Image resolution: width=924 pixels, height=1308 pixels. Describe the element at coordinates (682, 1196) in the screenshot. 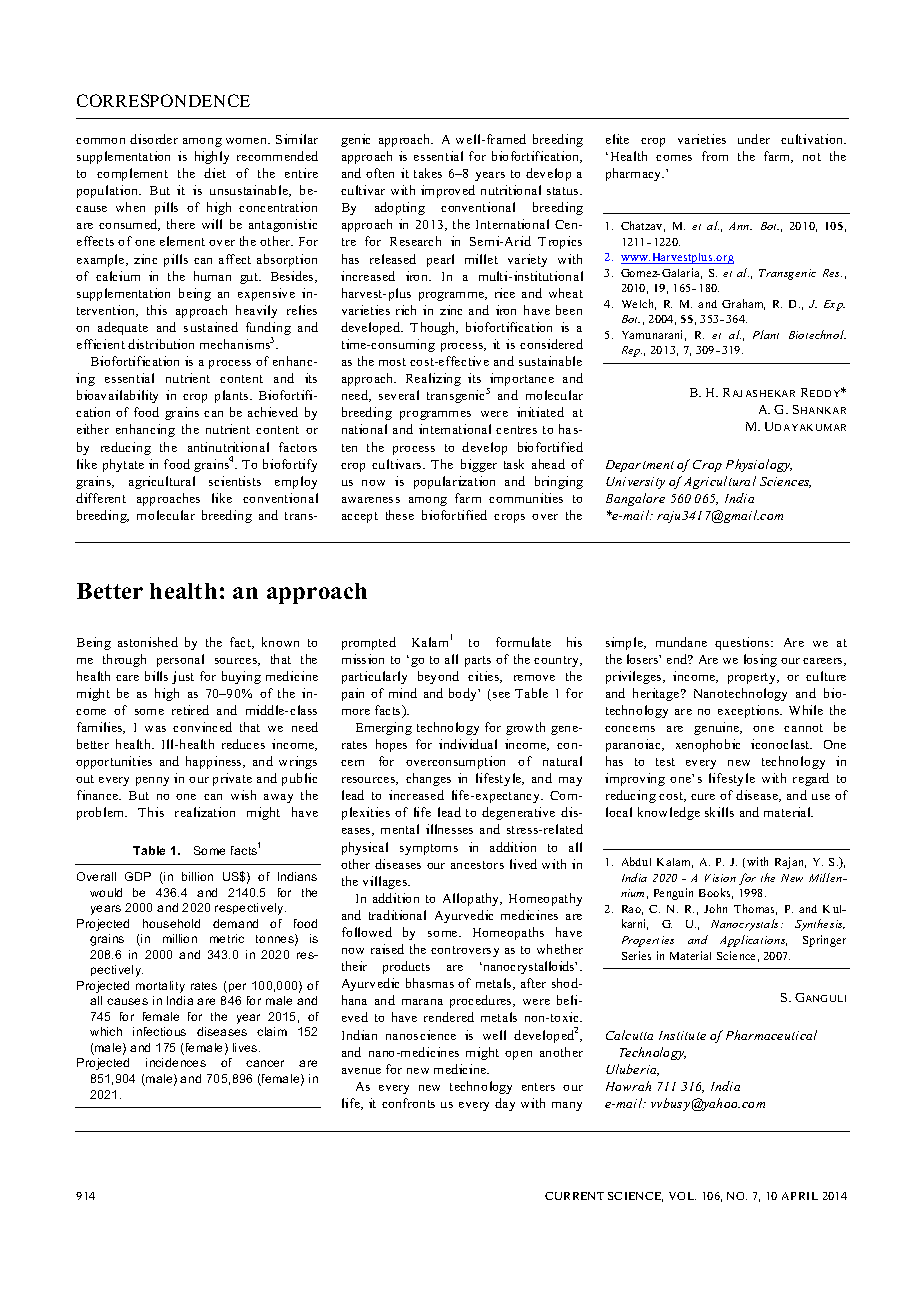

I see `VOL` at that location.
